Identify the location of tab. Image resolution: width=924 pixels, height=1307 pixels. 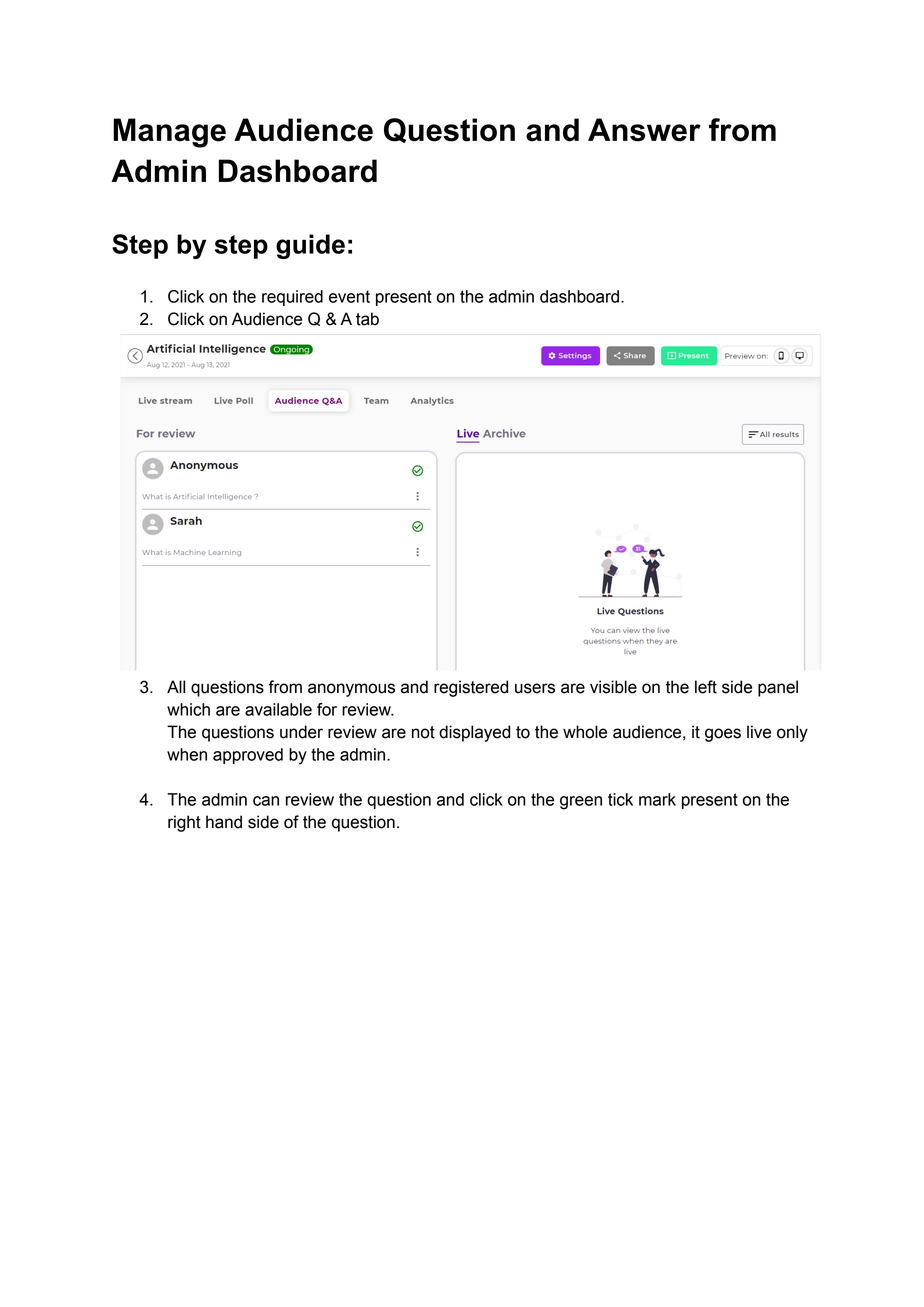
(367, 319).
